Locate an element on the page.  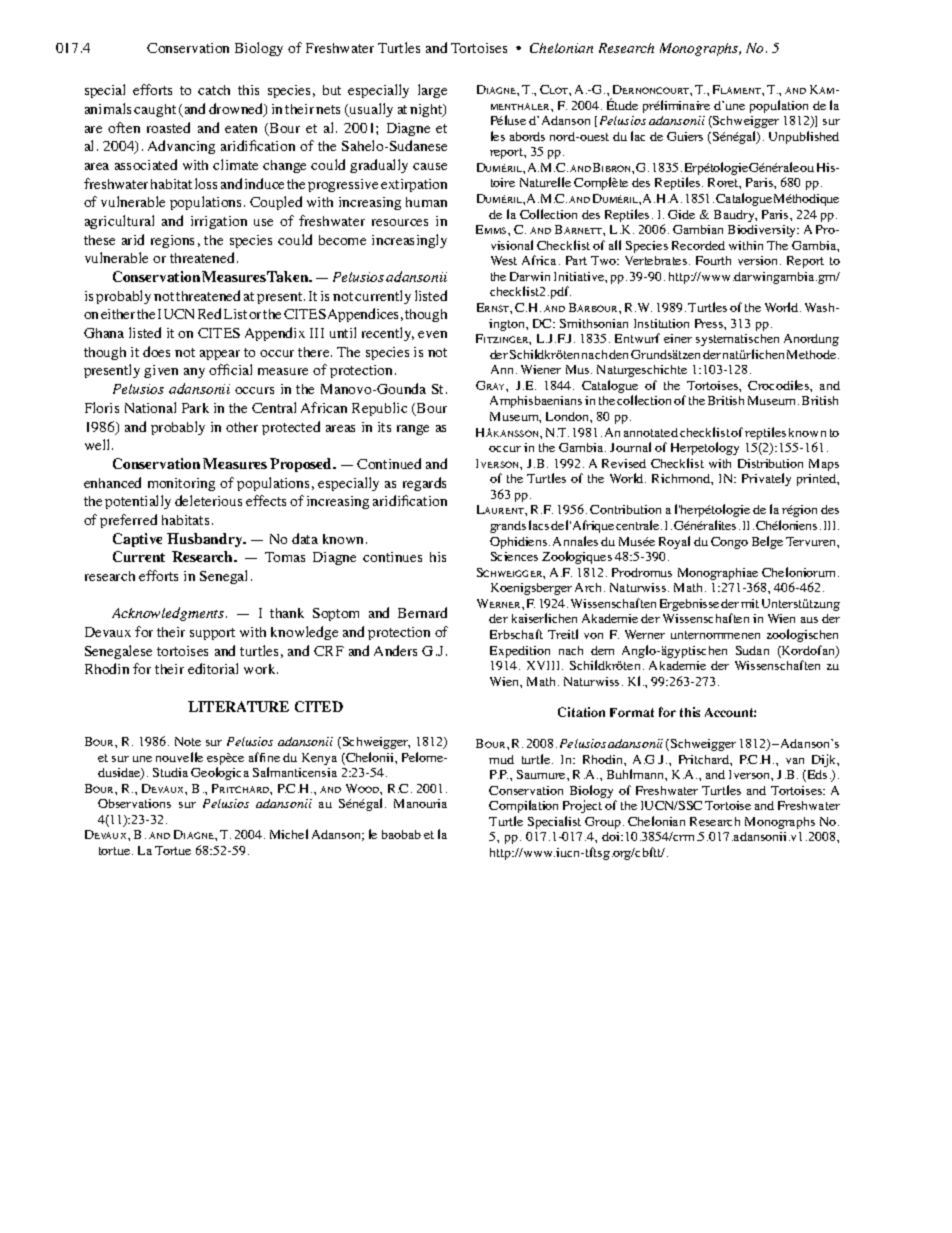
Unpublished is located at coordinates (804, 137).
